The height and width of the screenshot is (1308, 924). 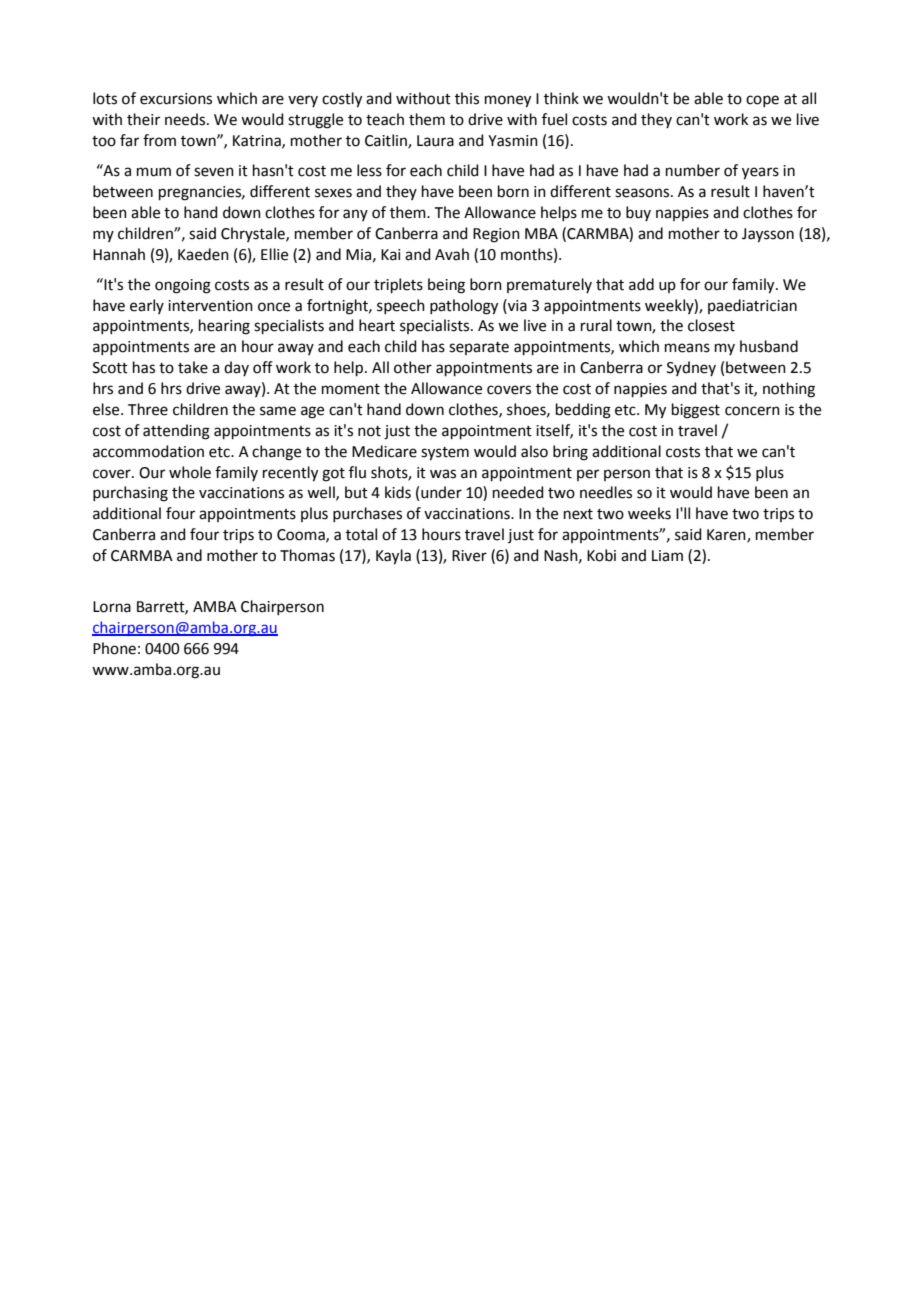 I want to click on cope, so click(x=762, y=101).
